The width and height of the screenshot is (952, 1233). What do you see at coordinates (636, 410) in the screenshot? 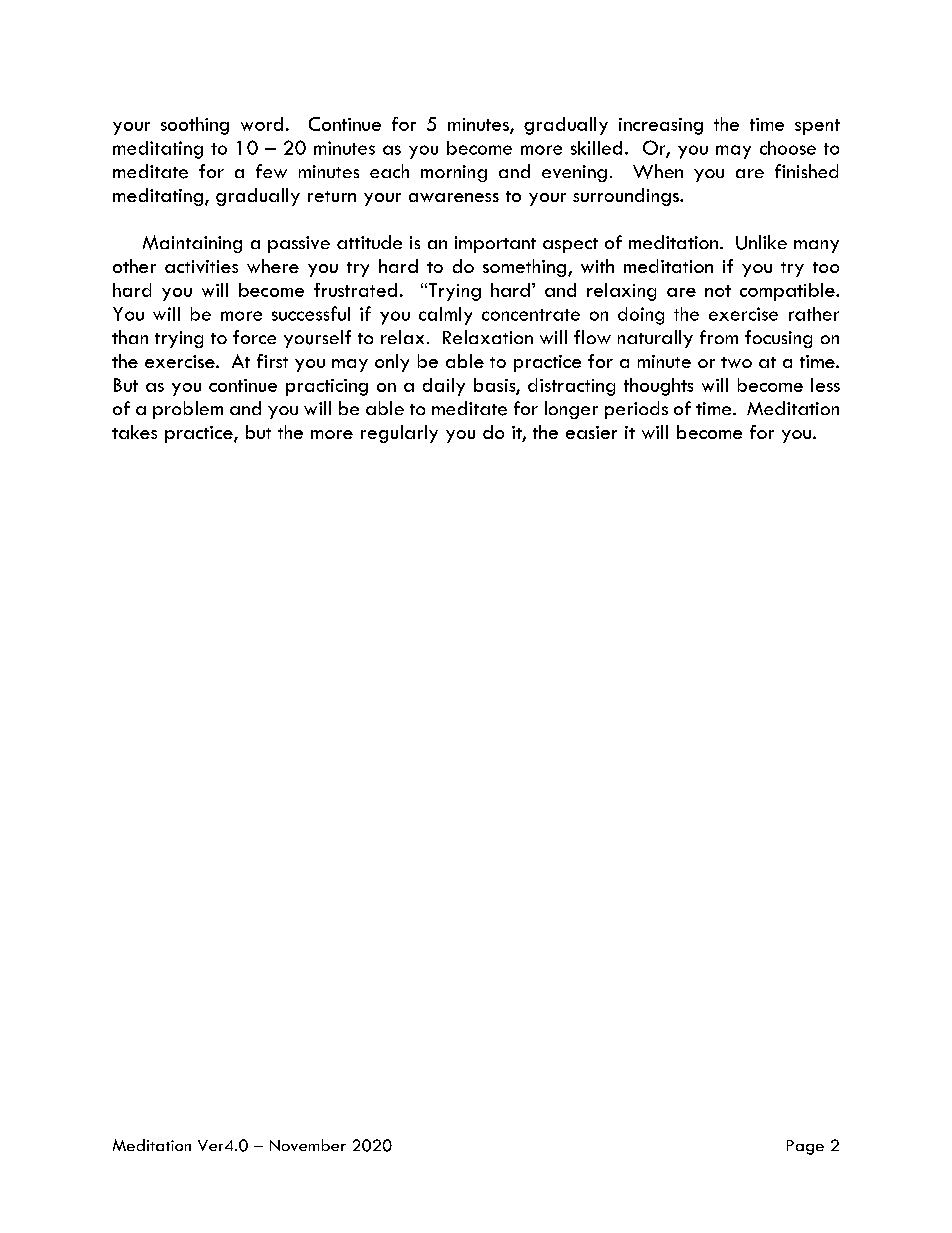
I see `periods` at bounding box center [636, 410].
